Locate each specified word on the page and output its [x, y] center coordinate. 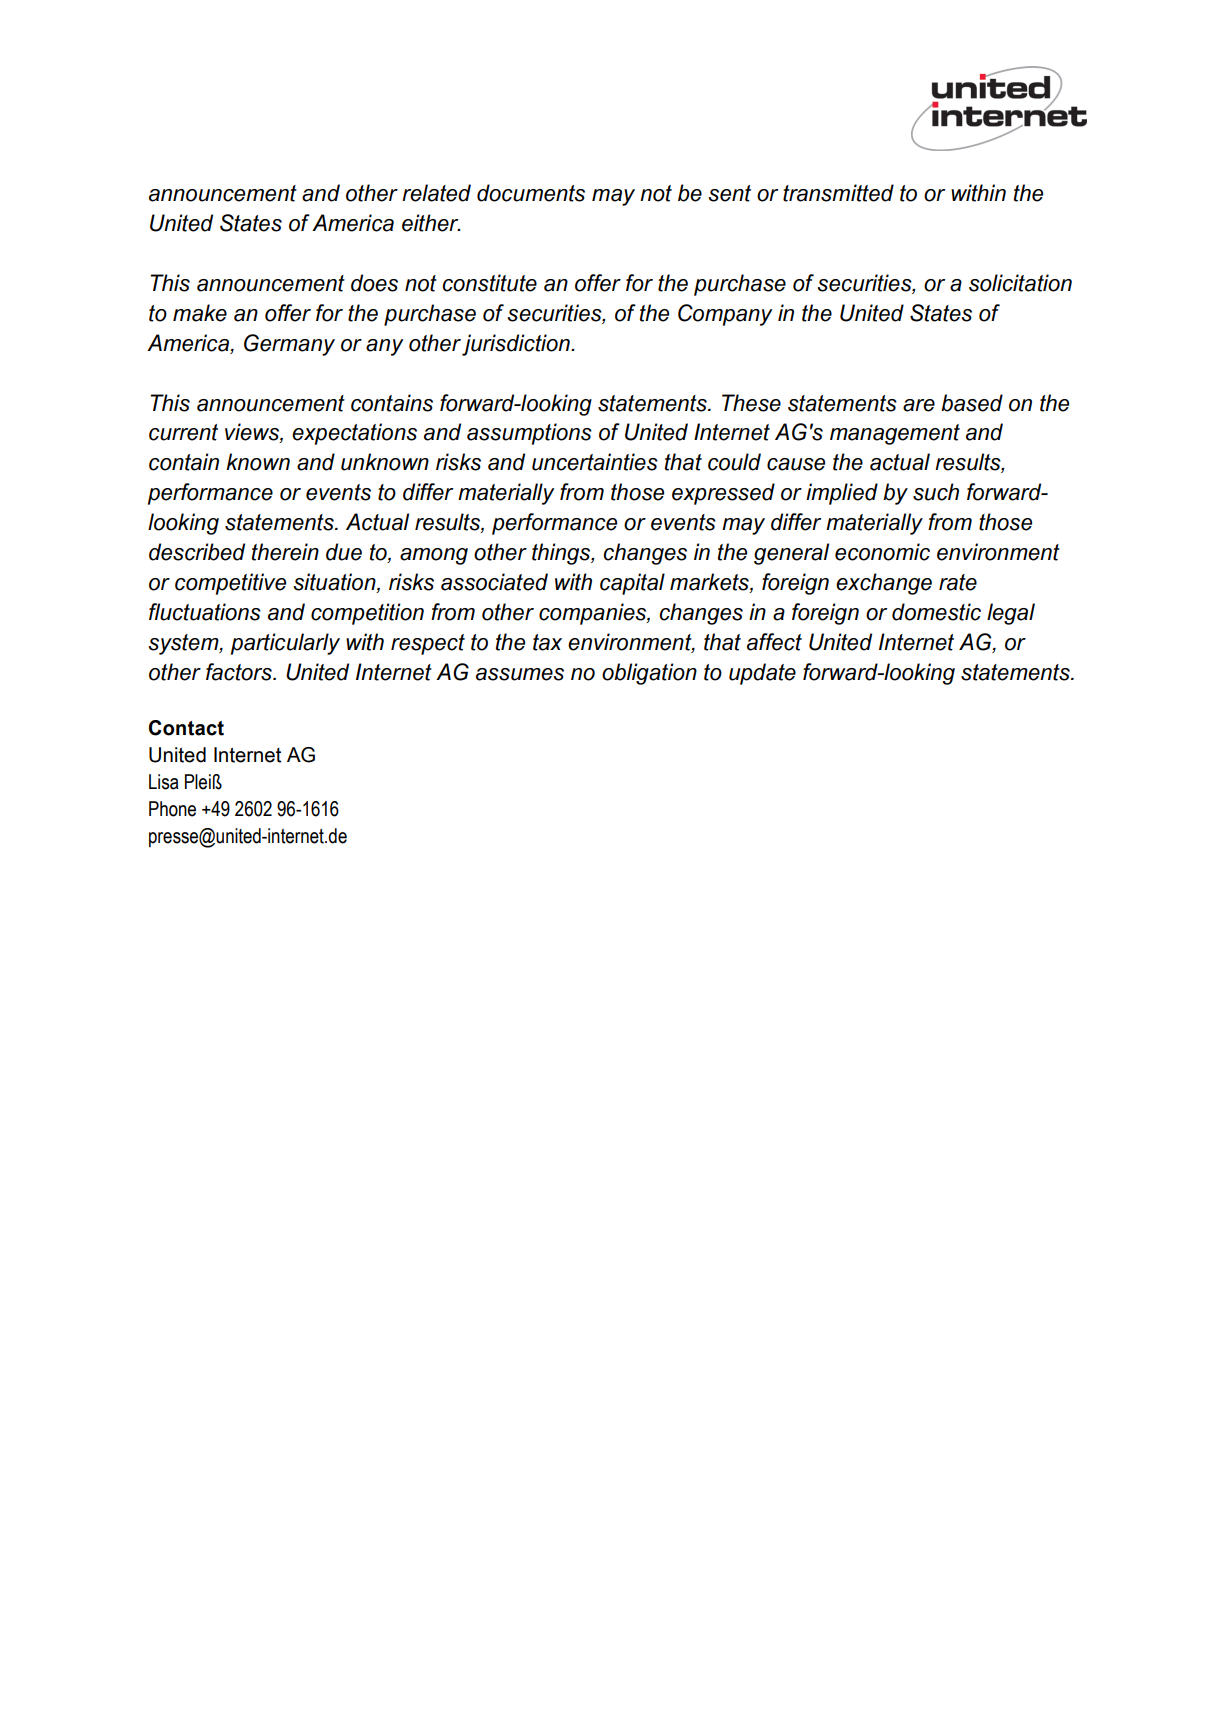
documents [531, 193]
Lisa [164, 782]
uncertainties [595, 462]
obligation [649, 674]
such [936, 492]
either [431, 223]
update [762, 674]
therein [285, 552]
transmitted [838, 193]
